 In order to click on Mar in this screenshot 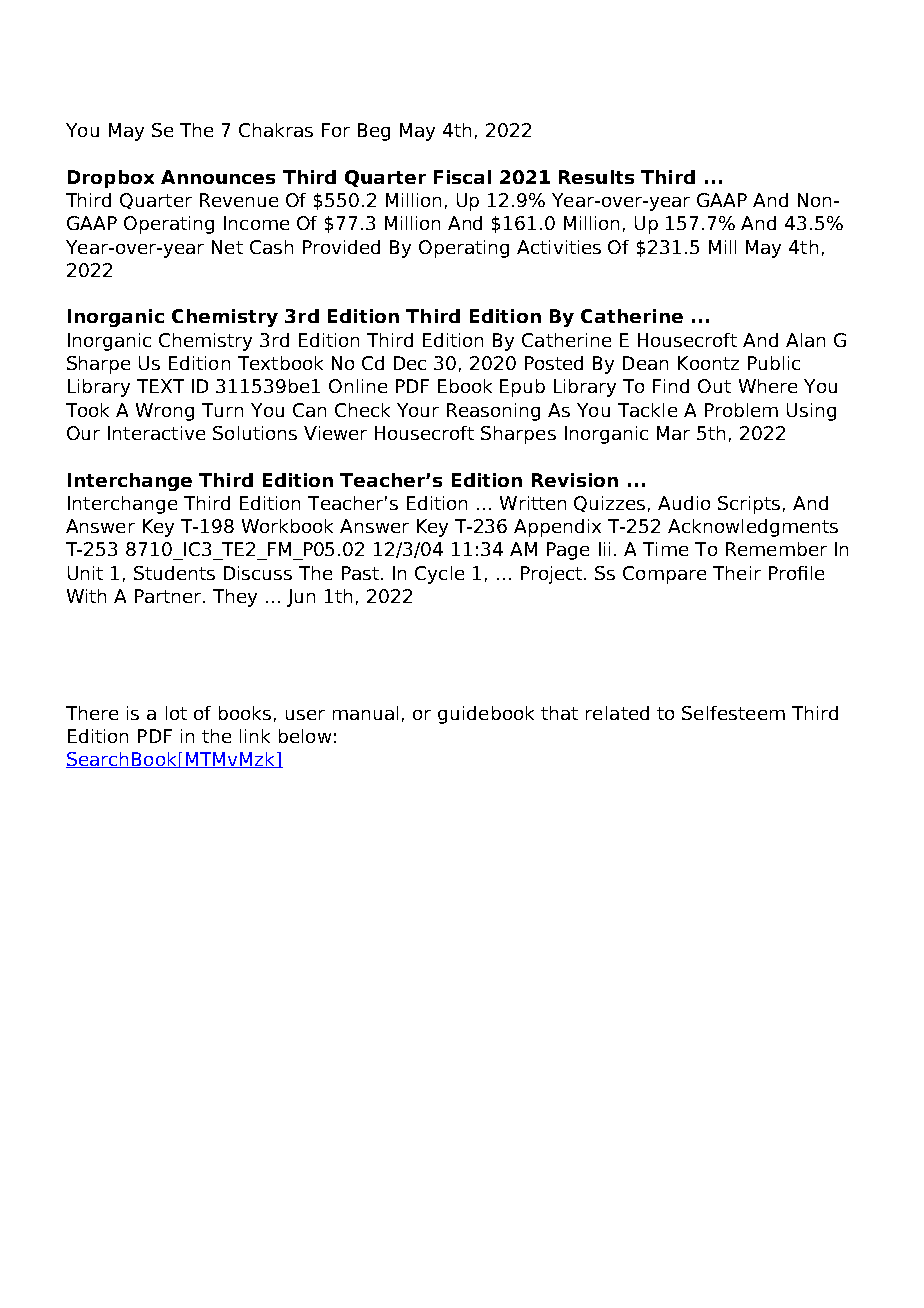, I will do `click(673, 433)`.
